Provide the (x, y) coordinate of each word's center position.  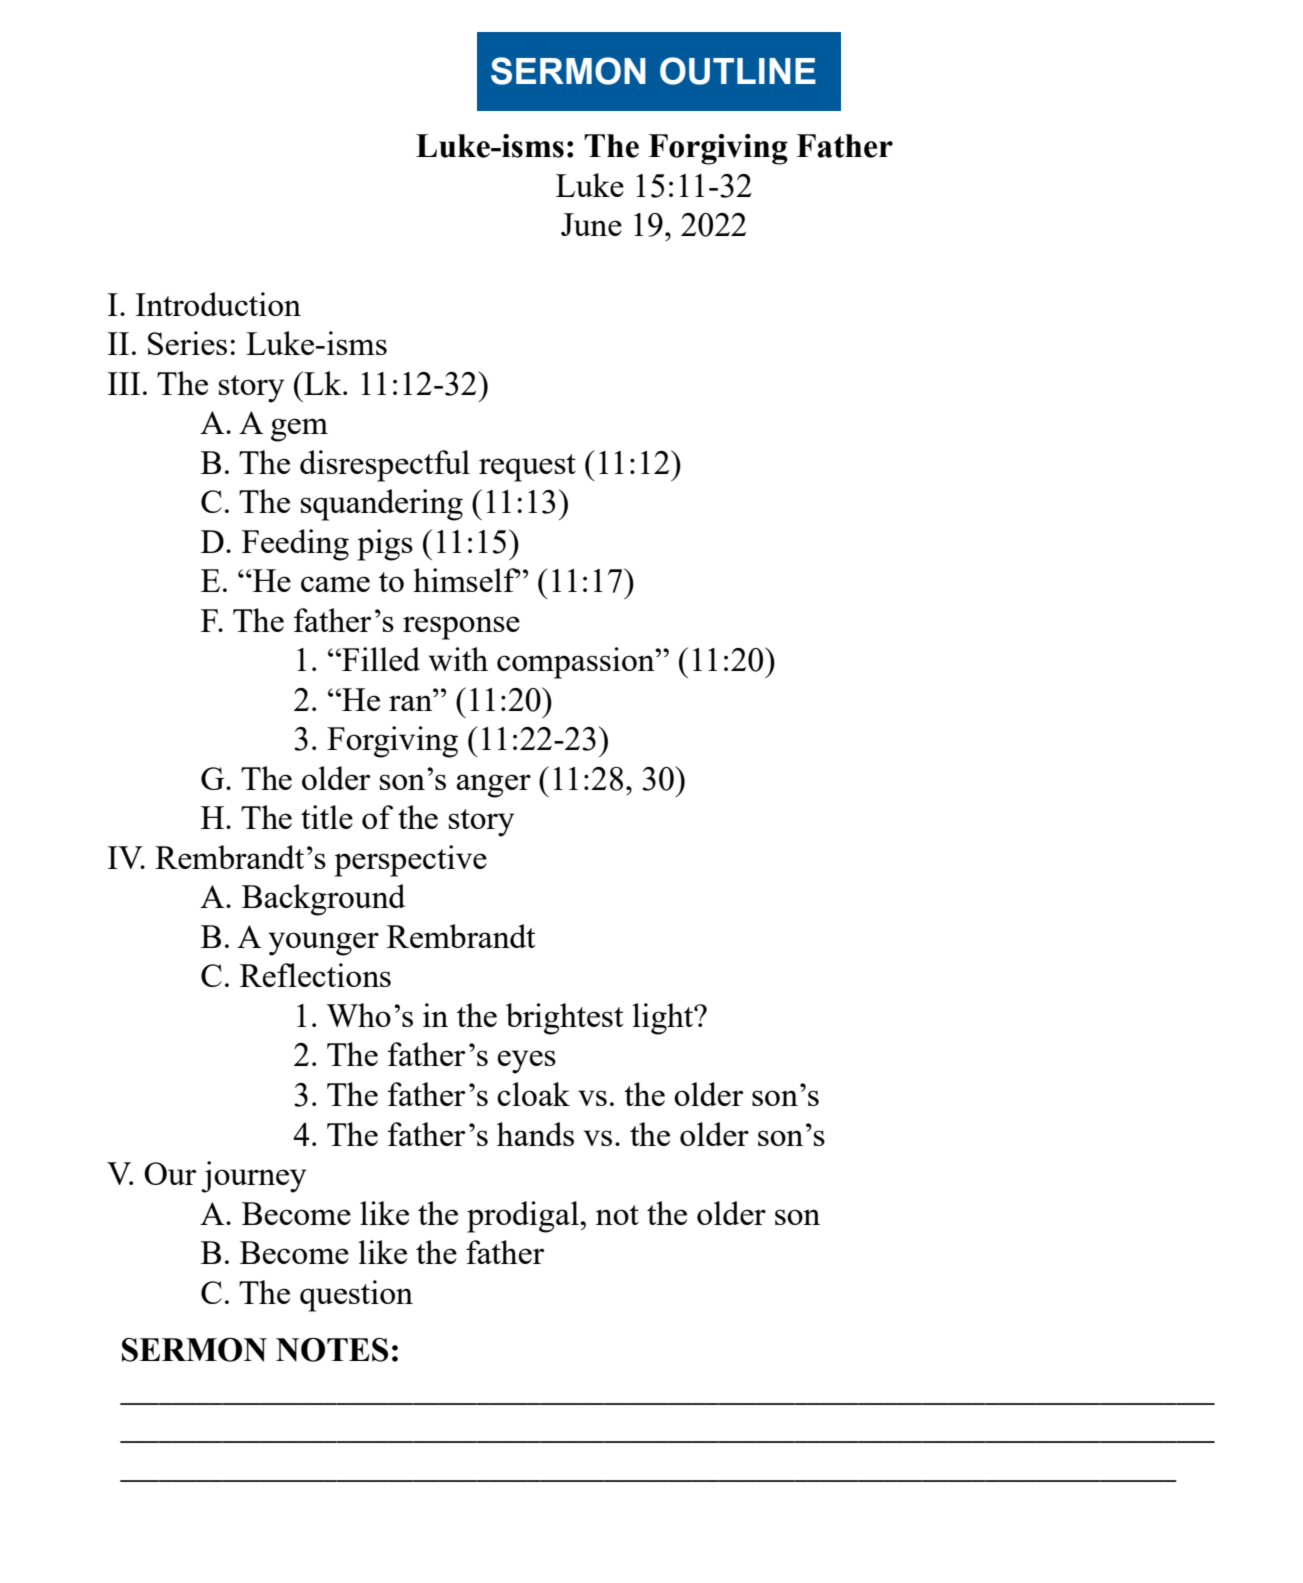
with (458, 659)
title (327, 817)
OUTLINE (738, 71)
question (356, 1296)
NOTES (332, 1350)
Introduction (218, 304)
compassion (577, 663)
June (591, 224)
